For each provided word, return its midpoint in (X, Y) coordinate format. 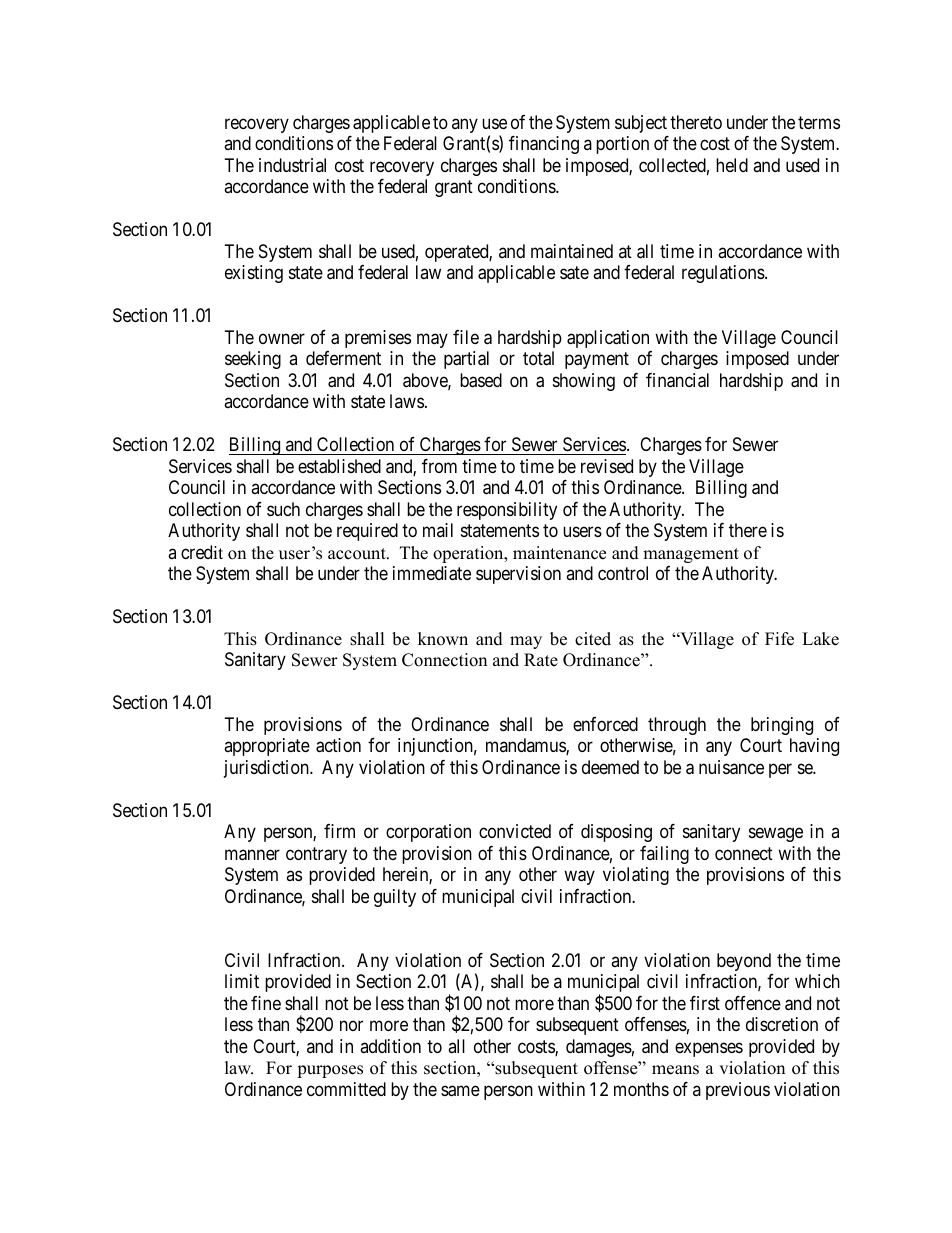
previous (738, 1091)
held (732, 165)
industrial (292, 165)
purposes (330, 1071)
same (460, 1091)
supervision (518, 575)
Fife (779, 639)
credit (202, 552)
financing (544, 145)
